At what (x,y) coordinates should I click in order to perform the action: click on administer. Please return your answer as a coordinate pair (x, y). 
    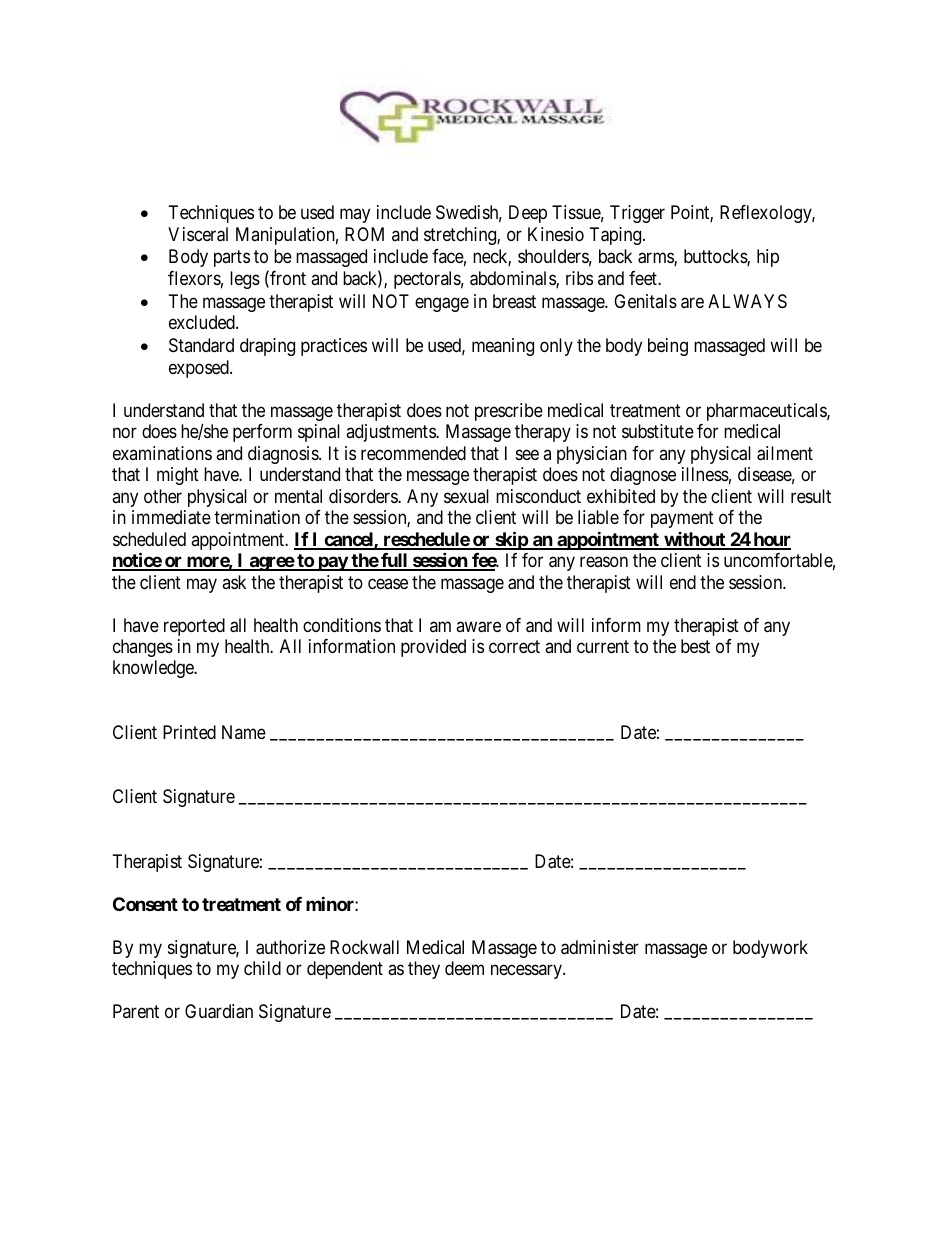
    Looking at the image, I should click on (600, 947).
